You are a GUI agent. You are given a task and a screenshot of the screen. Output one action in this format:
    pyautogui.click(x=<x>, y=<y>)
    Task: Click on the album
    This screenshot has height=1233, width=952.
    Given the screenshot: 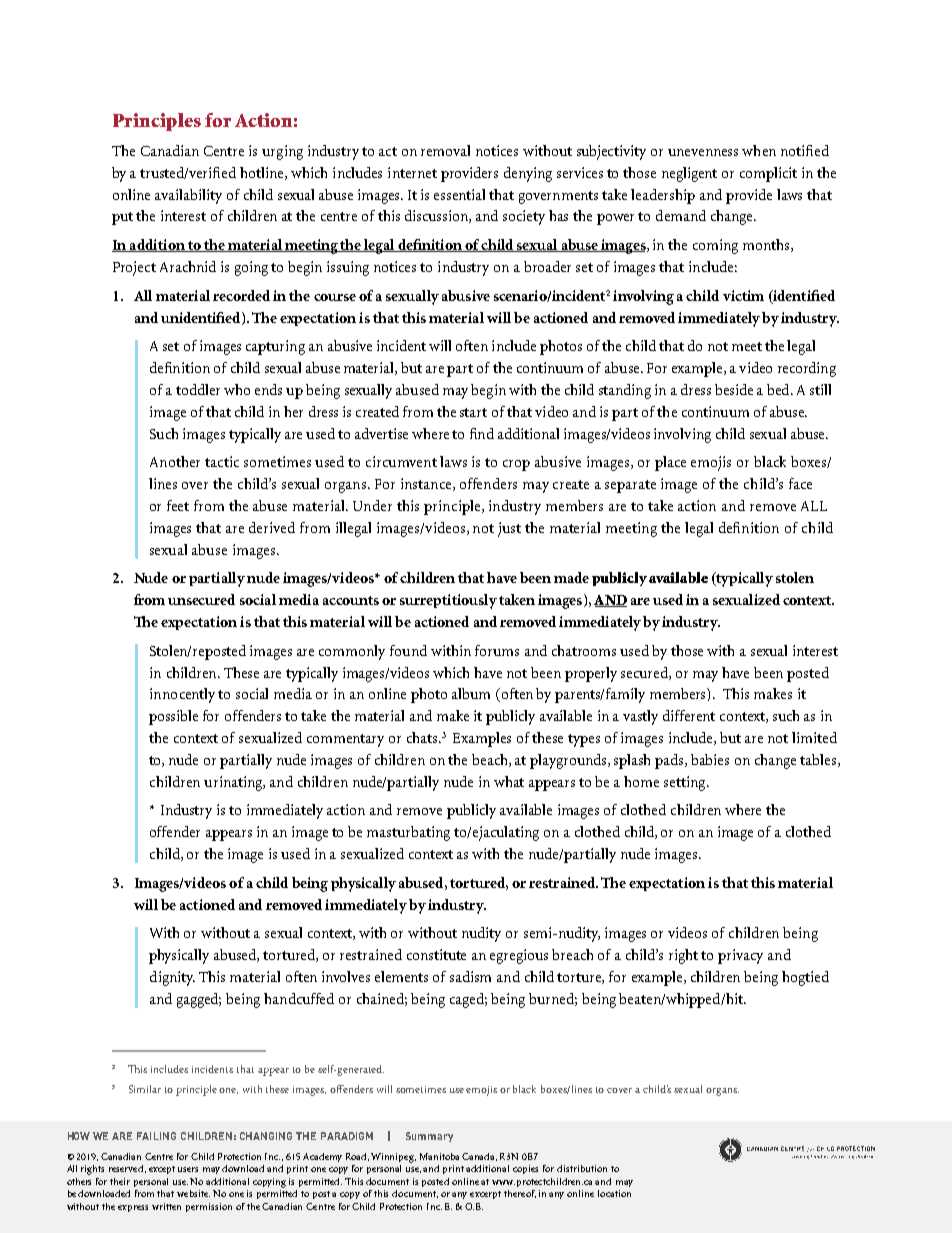 What is the action you would take?
    pyautogui.click(x=471, y=693)
